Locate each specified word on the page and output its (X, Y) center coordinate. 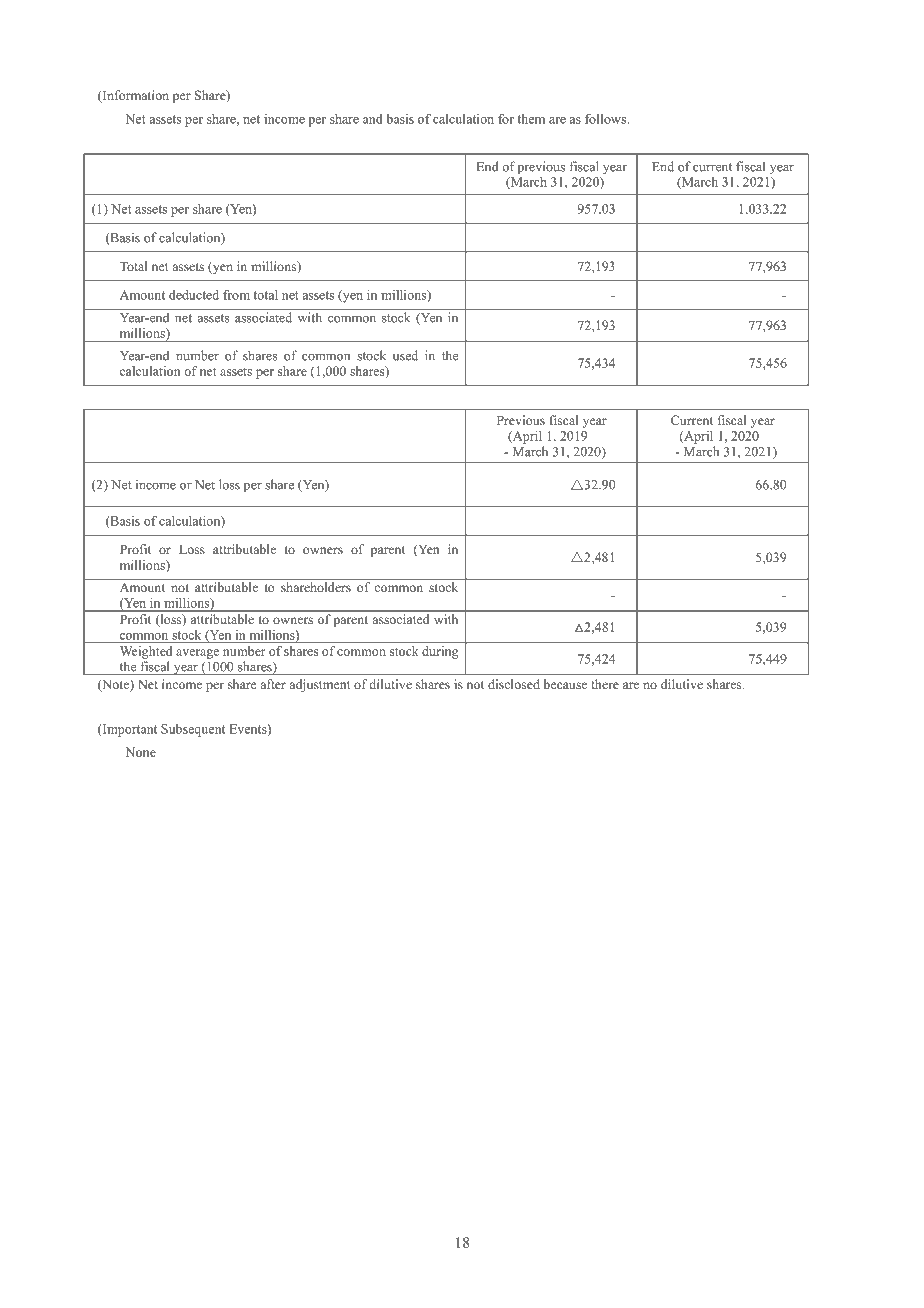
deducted (194, 295)
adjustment (320, 685)
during (440, 652)
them (531, 119)
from (236, 295)
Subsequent (193, 730)
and (372, 119)
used (405, 355)
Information (134, 96)
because (565, 684)
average (197, 654)
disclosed (514, 684)
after (273, 684)
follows (606, 119)
